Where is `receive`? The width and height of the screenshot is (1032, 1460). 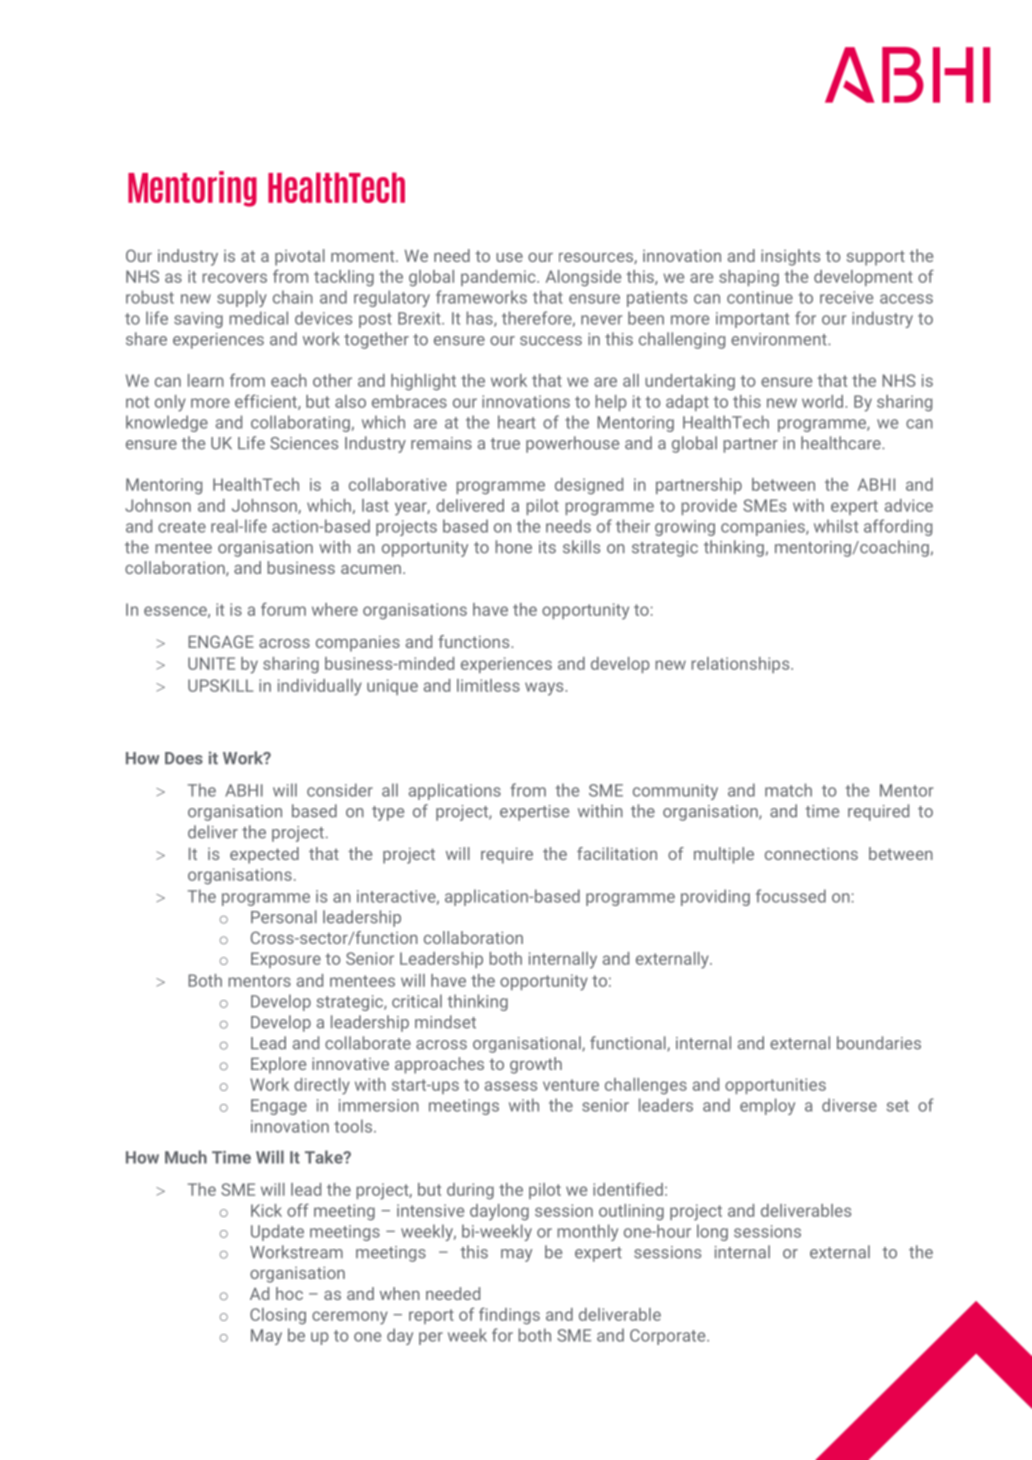
receive is located at coordinates (846, 297).
